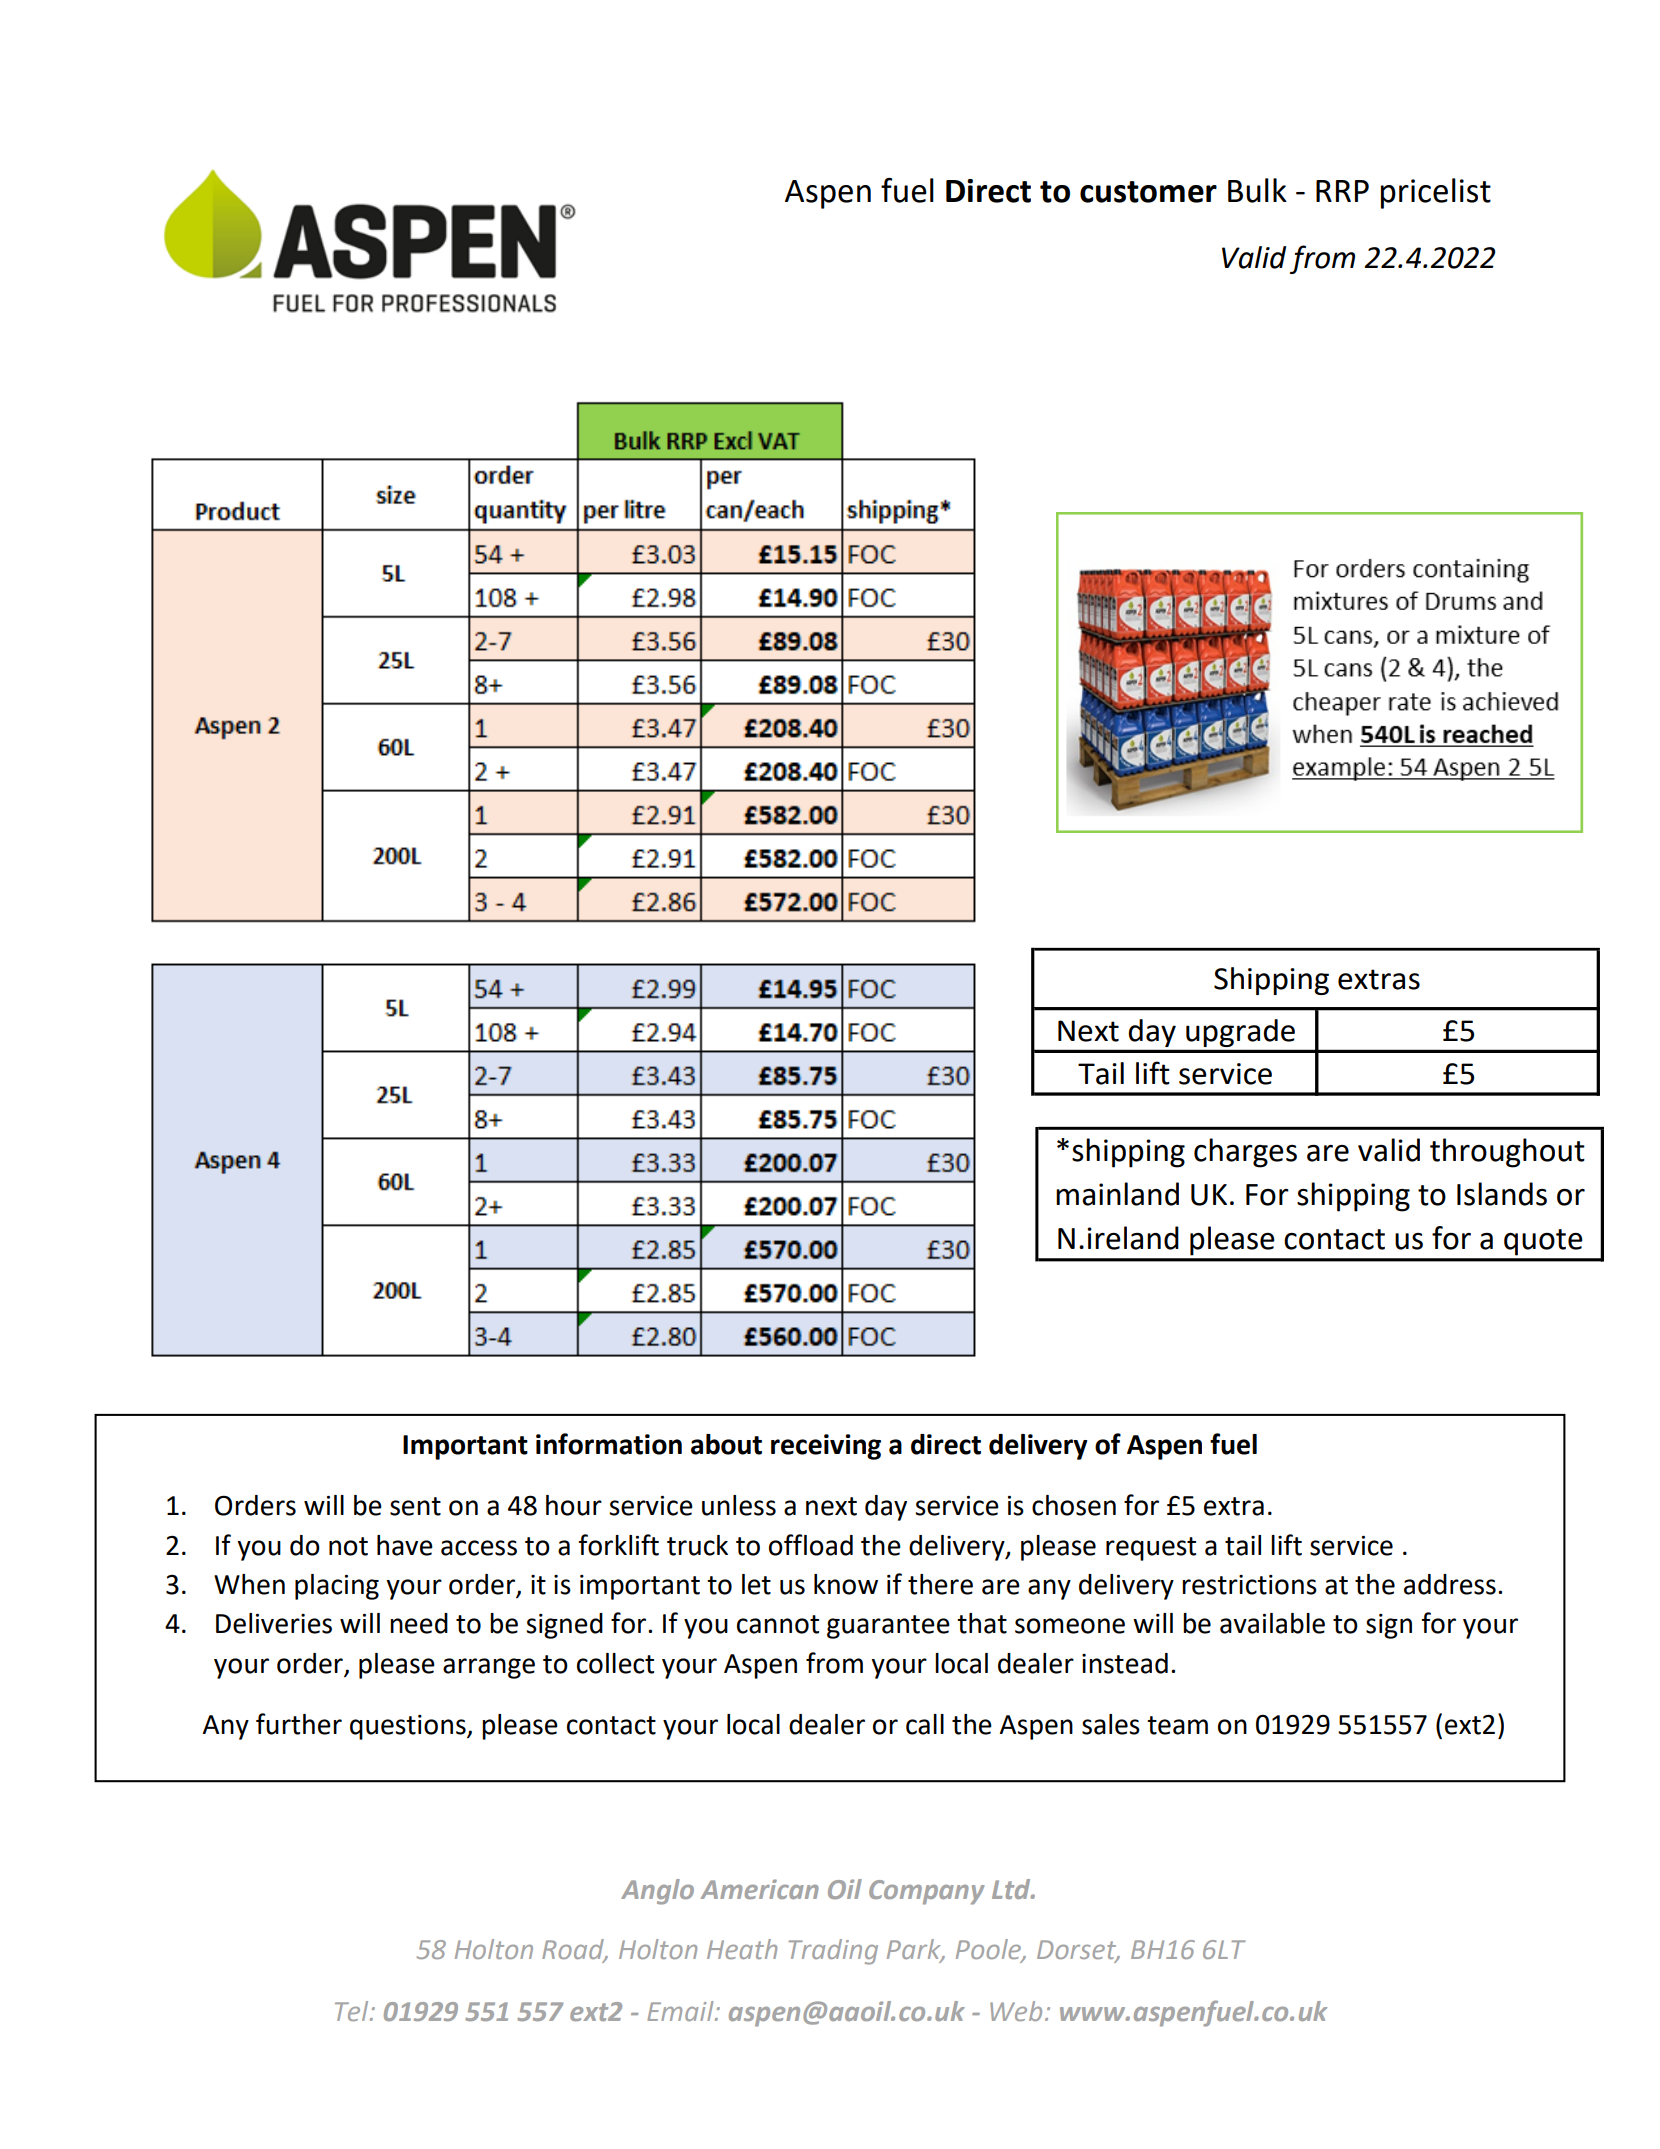  What do you see at coordinates (1245, 1153) in the screenshot?
I see `charges` at bounding box center [1245, 1153].
